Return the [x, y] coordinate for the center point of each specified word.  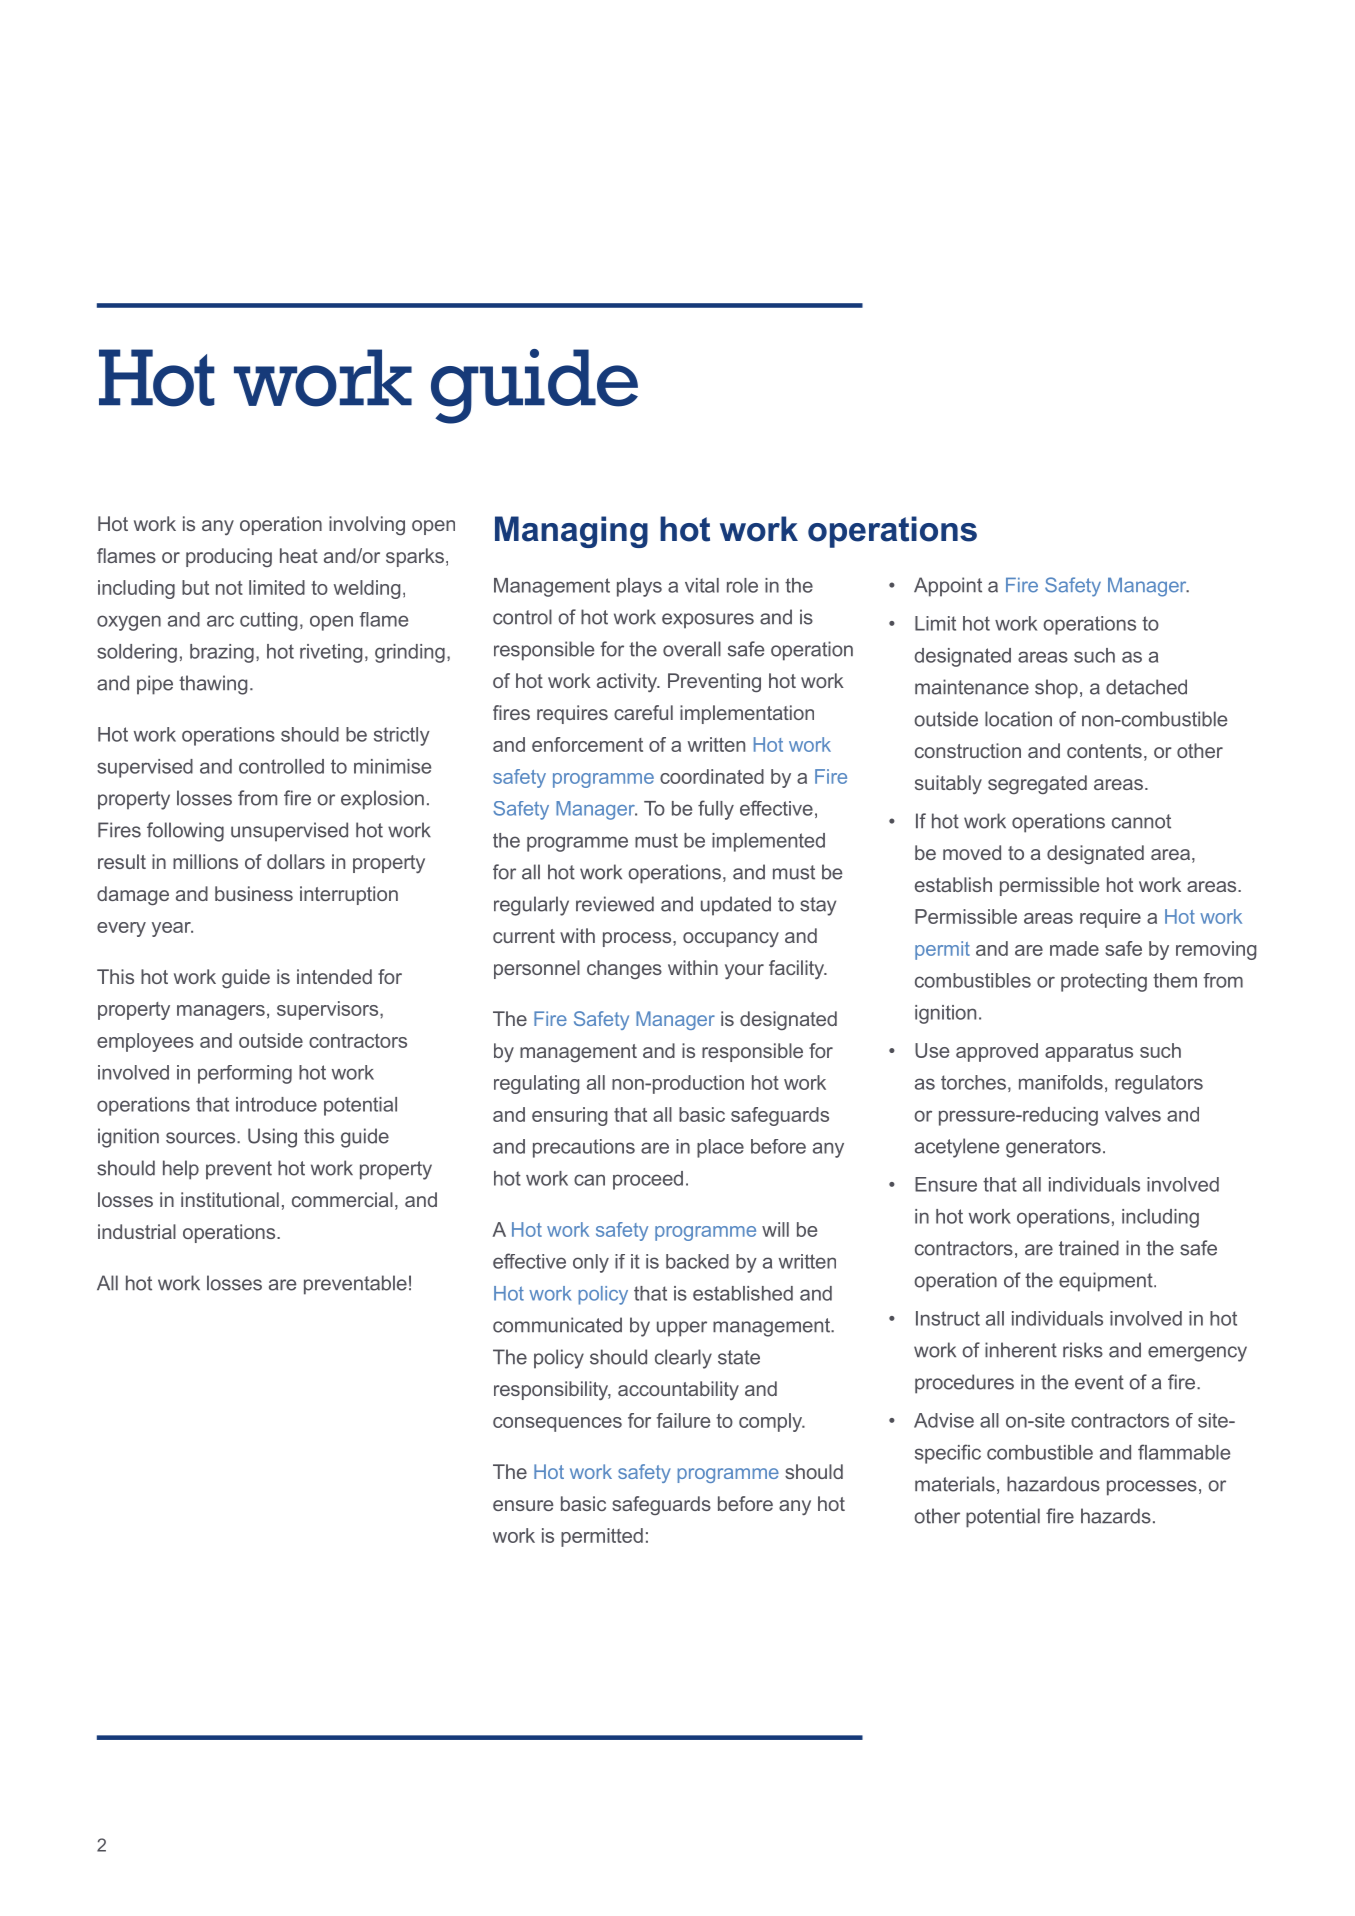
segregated [1037, 784]
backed [697, 1261]
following [185, 832]
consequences [557, 1424]
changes [624, 969]
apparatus [1089, 1053]
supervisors [329, 1010]
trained [1089, 1248]
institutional [230, 1199]
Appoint [948, 587]
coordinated [712, 776]
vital [702, 585]
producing [229, 557]
